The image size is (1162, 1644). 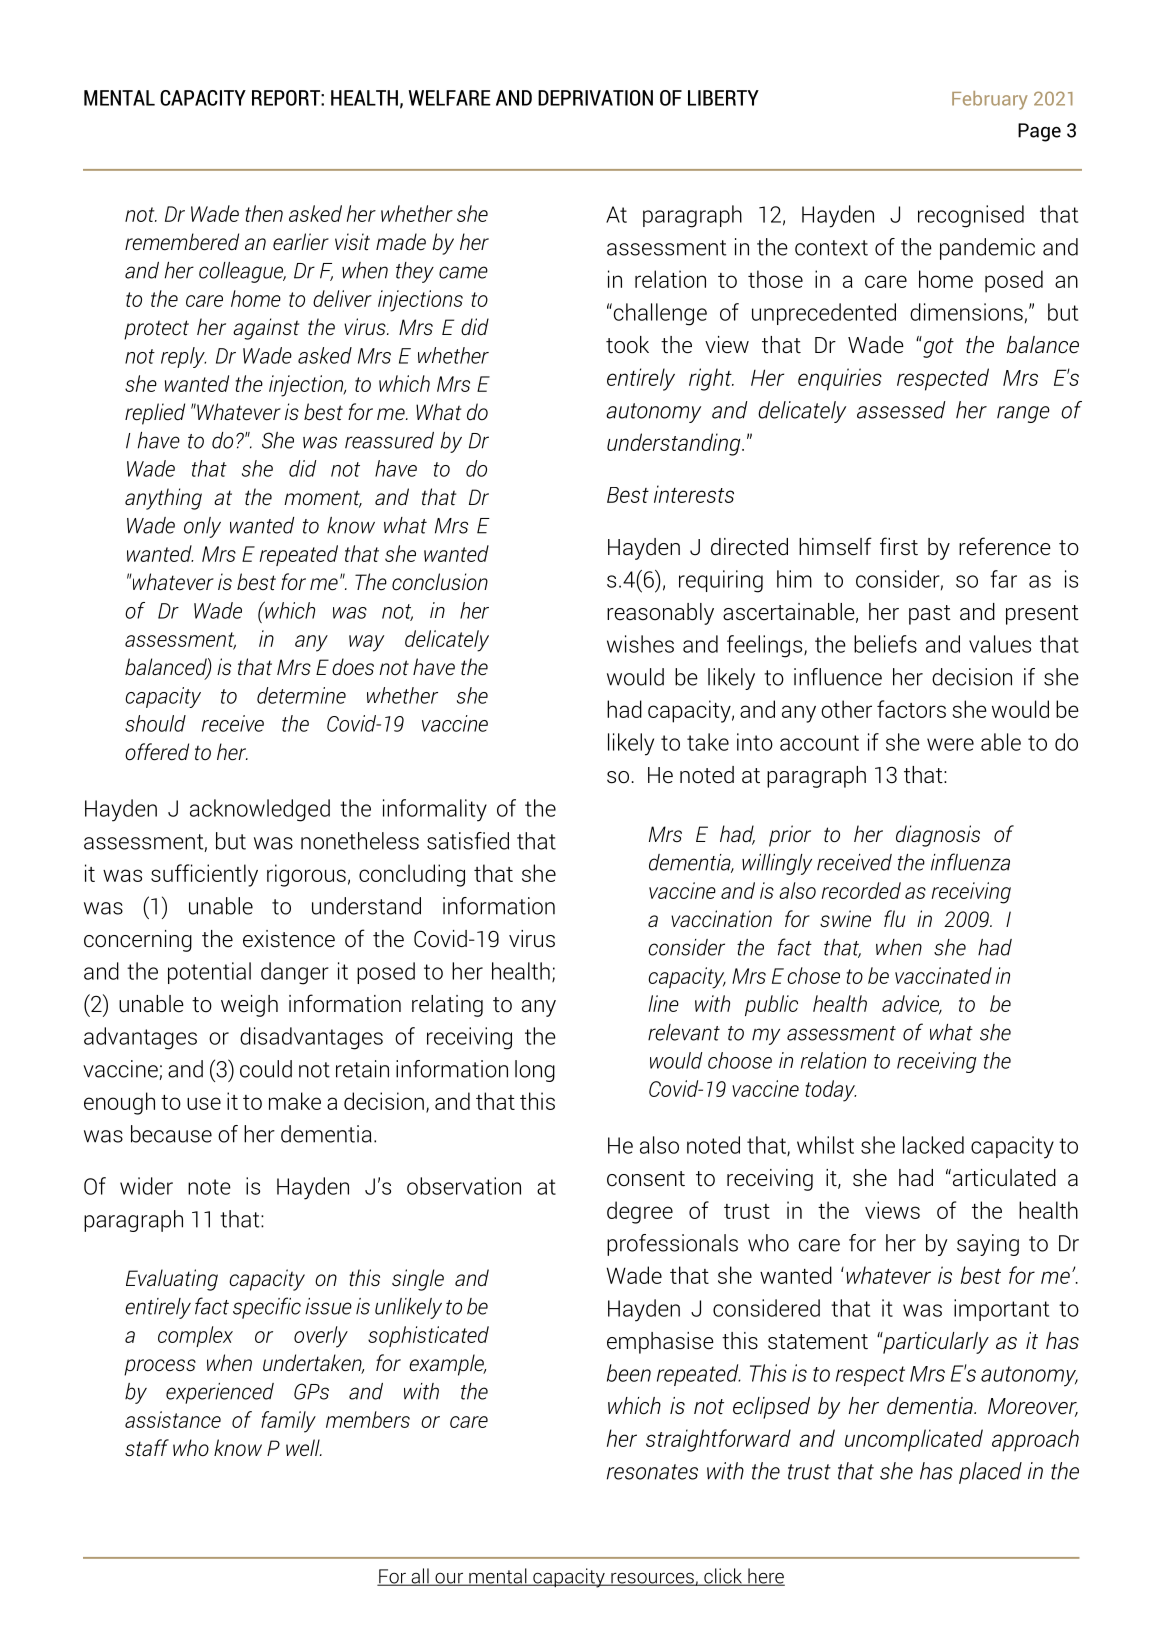 I want to click on only, so click(x=202, y=527).
